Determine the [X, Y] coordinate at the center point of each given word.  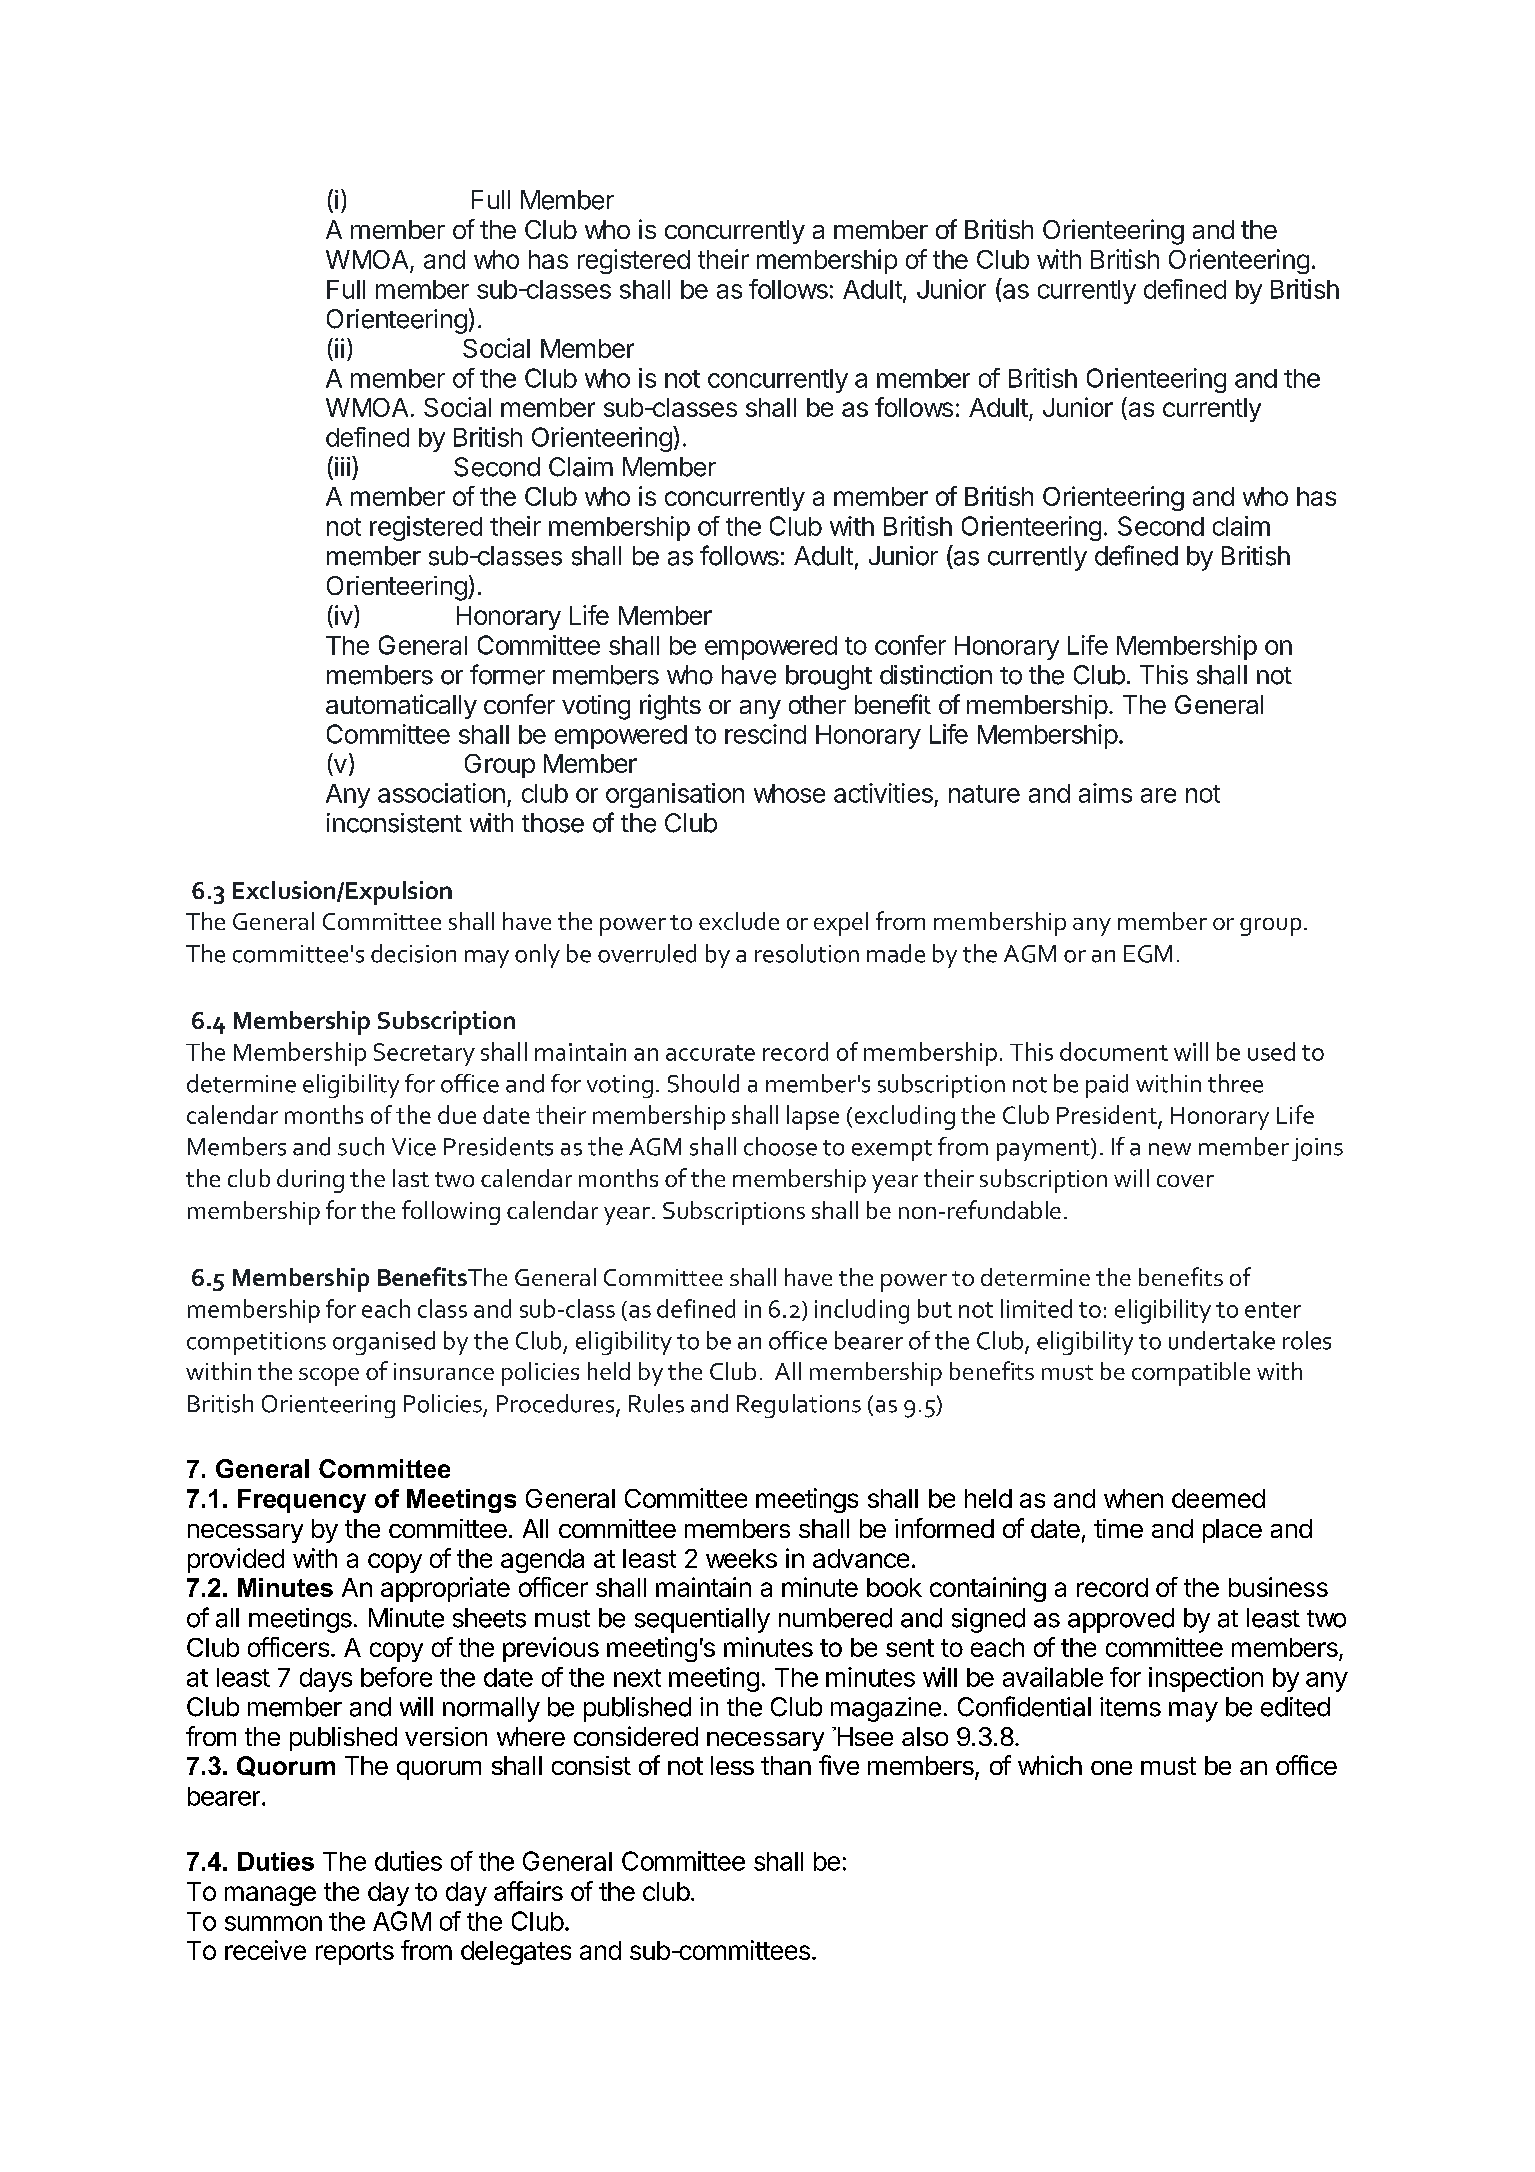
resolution [807, 953]
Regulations [799, 1406]
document [1114, 1051]
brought [829, 677]
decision [413, 953]
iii [342, 466]
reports [355, 1953]
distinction [936, 675]
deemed [1218, 1498]
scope [329, 1377]
